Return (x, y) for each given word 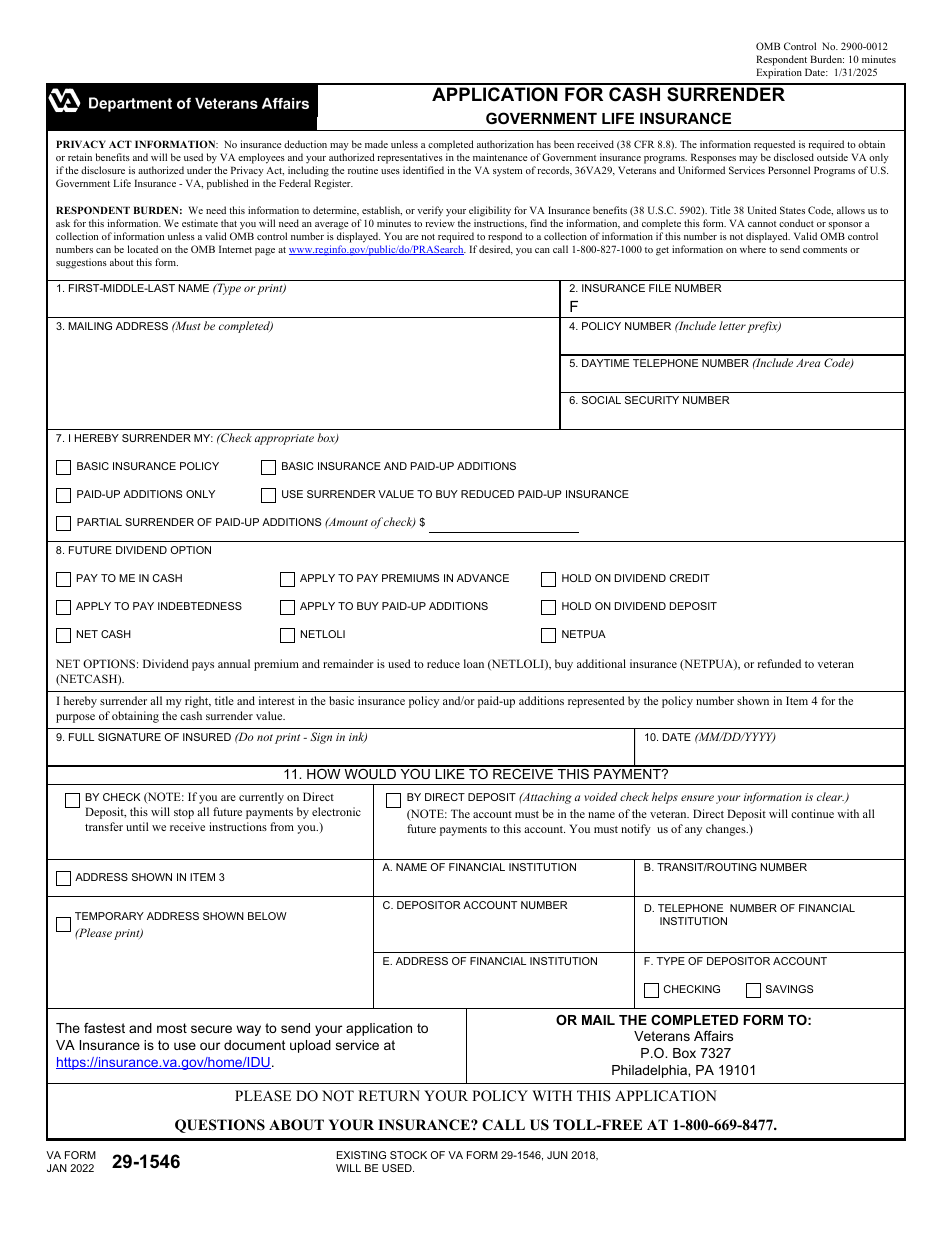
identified (423, 170)
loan (474, 663)
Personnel (789, 170)
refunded (779, 663)
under (199, 170)
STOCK (408, 1155)
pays (203, 666)
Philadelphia (650, 1071)
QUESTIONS (220, 1126)
